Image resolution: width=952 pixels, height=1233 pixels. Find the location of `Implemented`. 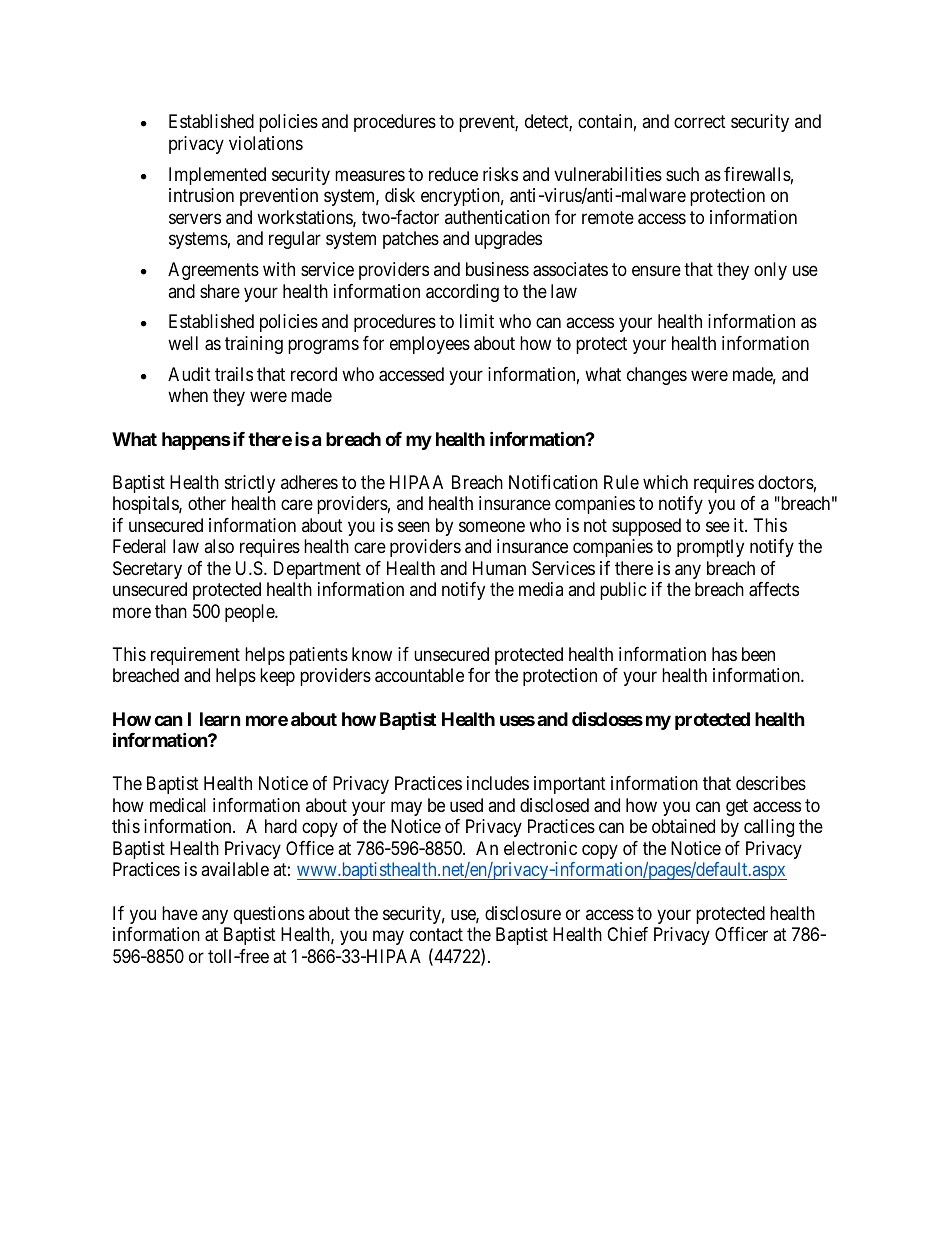

Implemented is located at coordinates (217, 176).
